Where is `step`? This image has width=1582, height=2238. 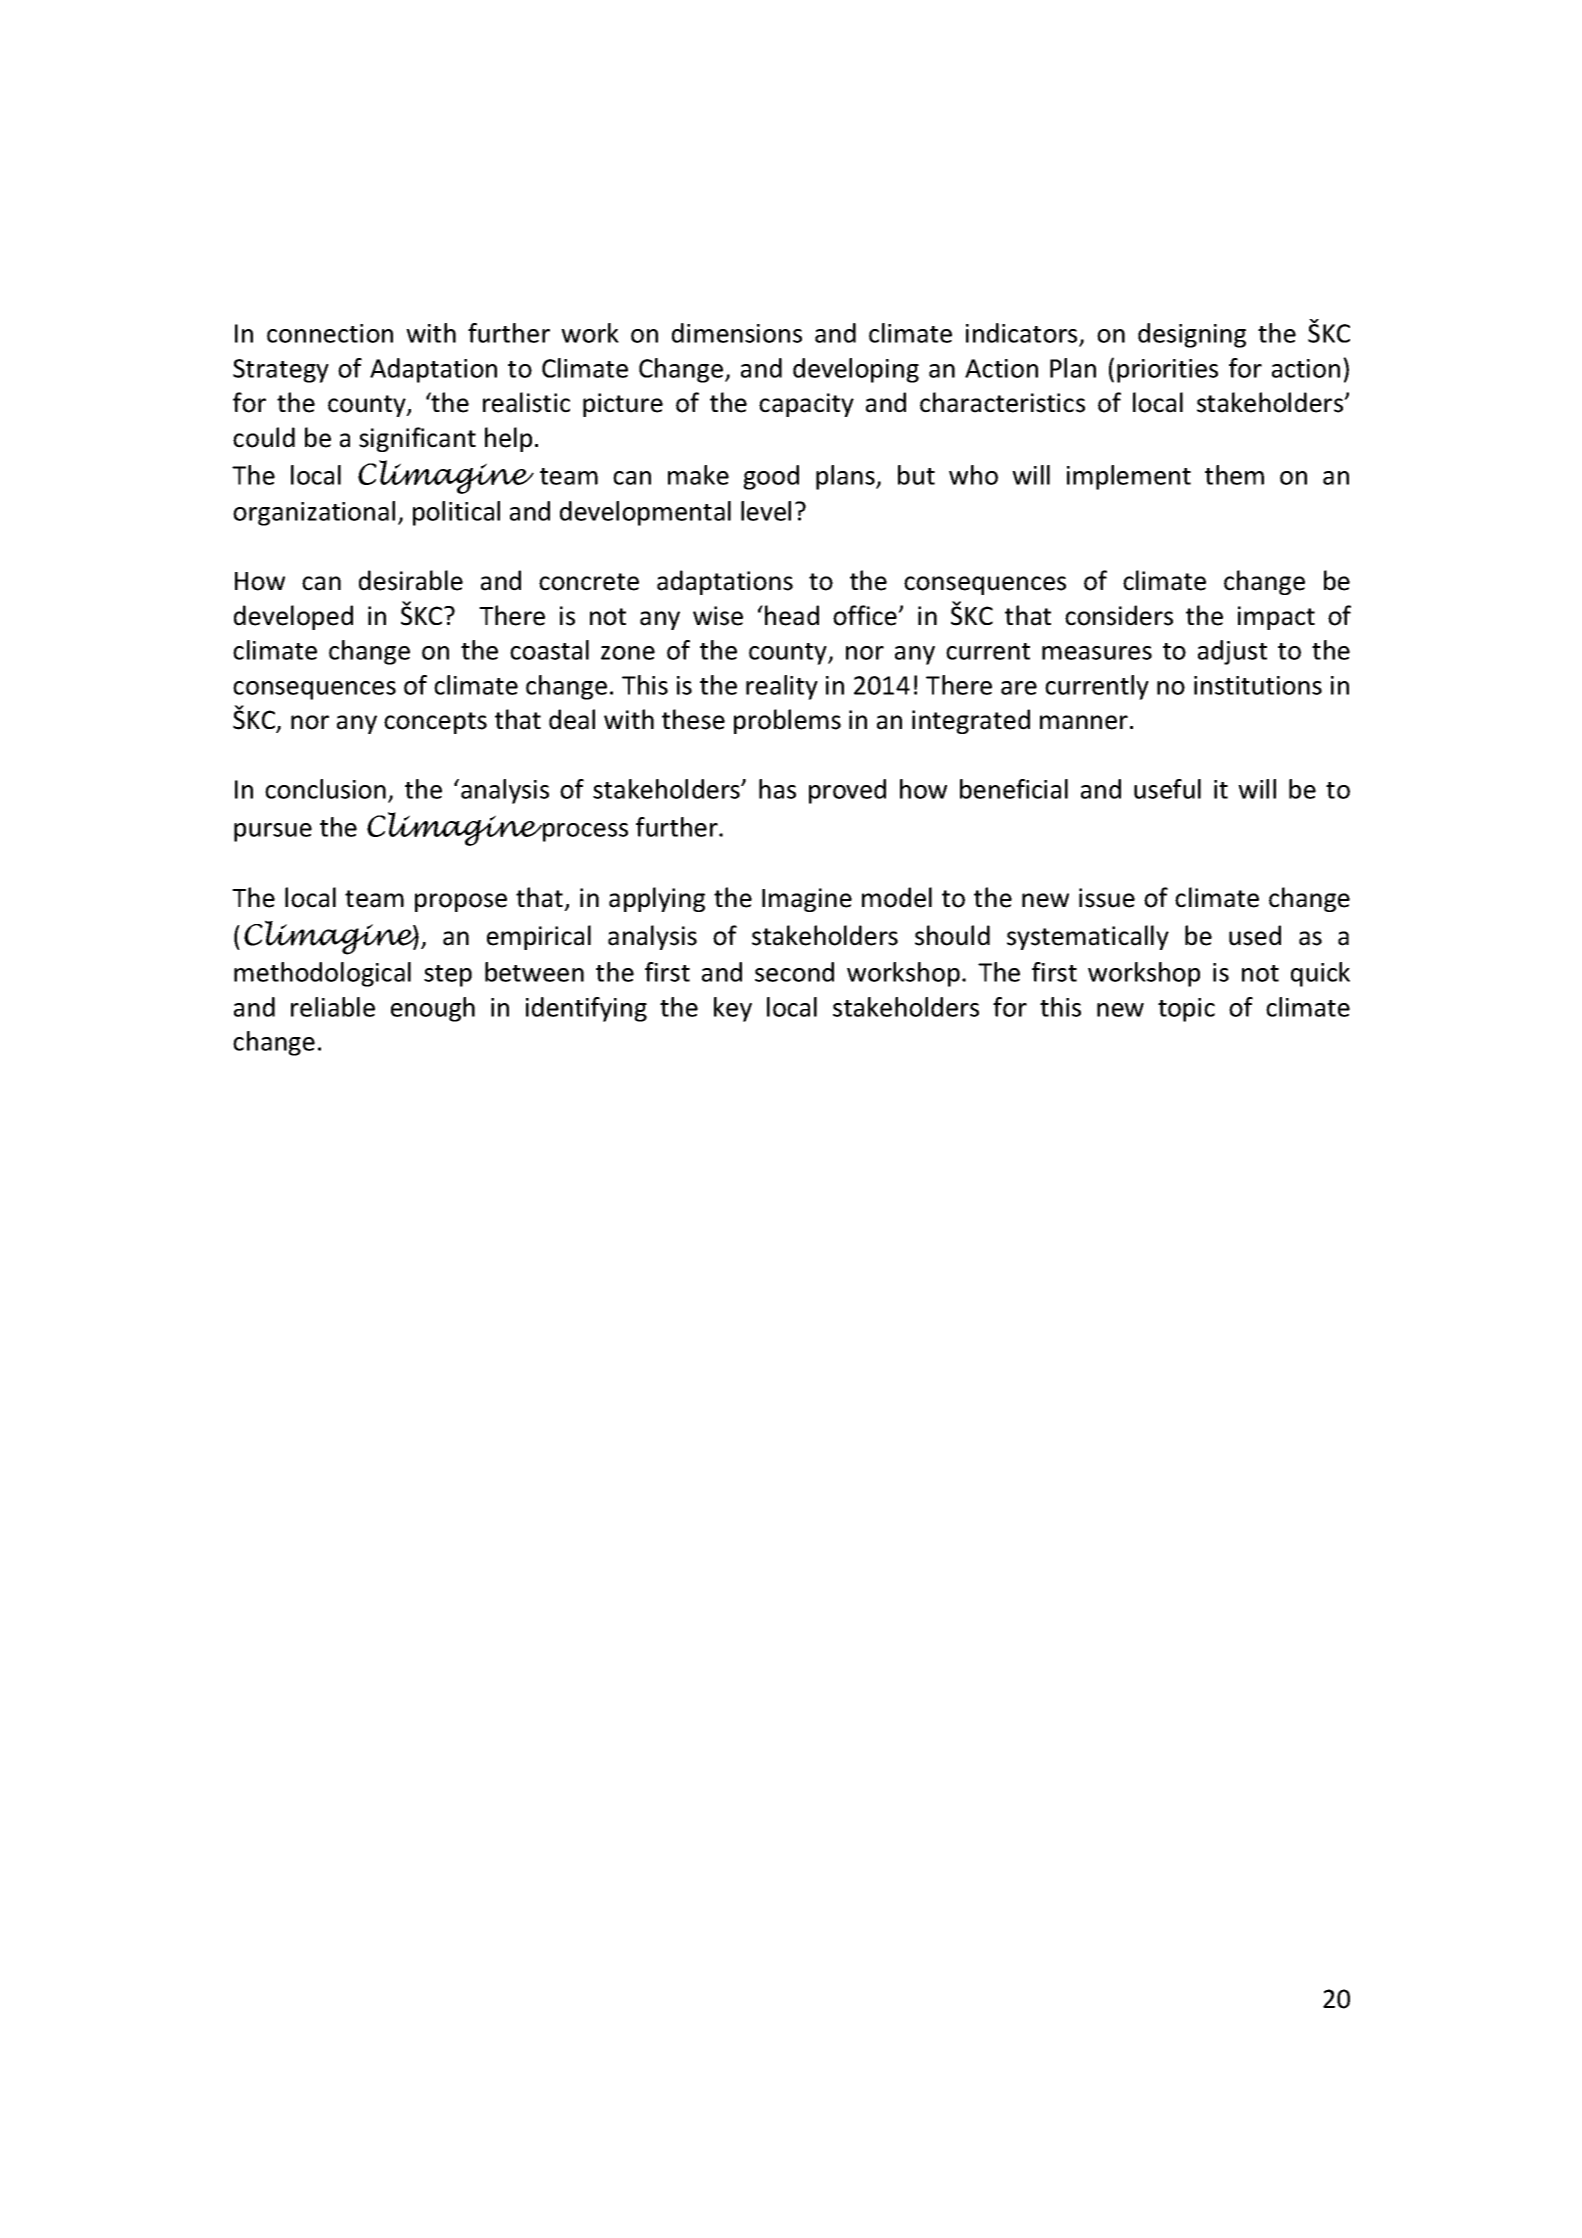 step is located at coordinates (448, 976).
